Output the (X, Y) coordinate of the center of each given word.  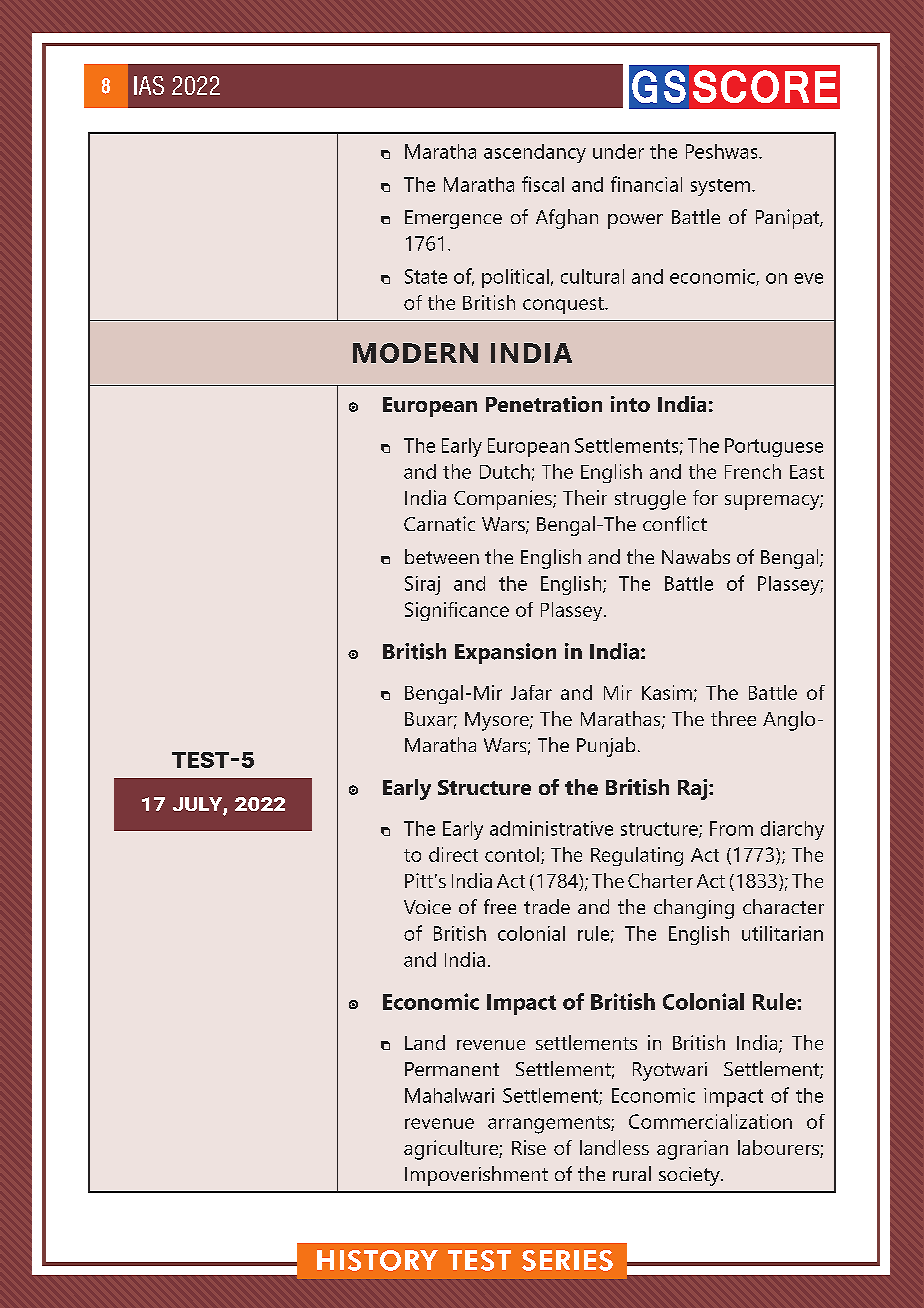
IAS (149, 85)
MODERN (415, 353)
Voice (427, 907)
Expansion (505, 653)
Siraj (422, 585)
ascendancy (535, 153)
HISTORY (377, 1260)
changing (694, 909)
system (720, 187)
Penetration (544, 404)
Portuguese (774, 447)
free (500, 906)
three (733, 718)
